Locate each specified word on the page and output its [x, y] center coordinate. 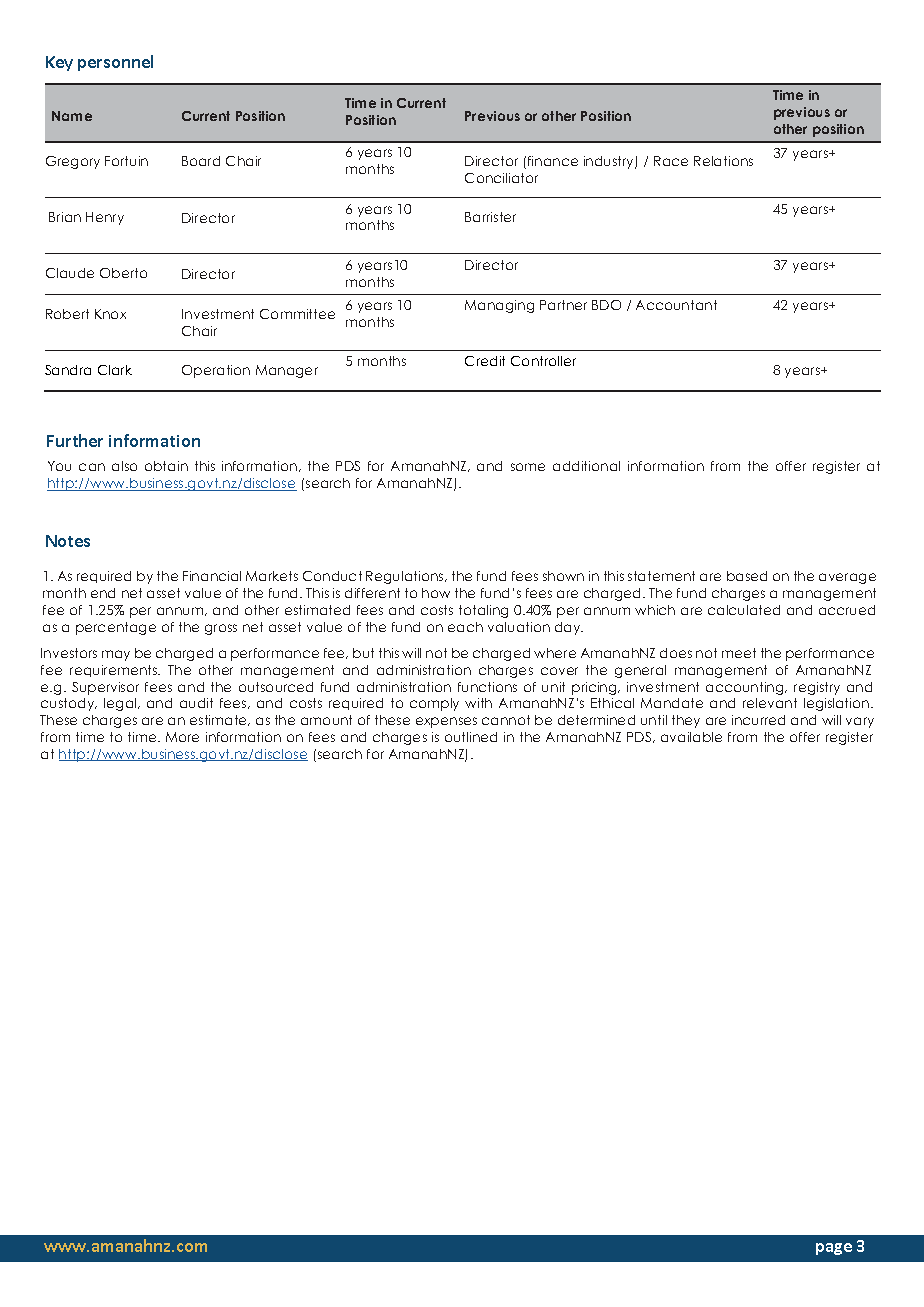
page [834, 1249]
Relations [723, 161]
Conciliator [501, 178]
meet [739, 653]
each [465, 627]
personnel [115, 63]
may [116, 655]
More [182, 737]
